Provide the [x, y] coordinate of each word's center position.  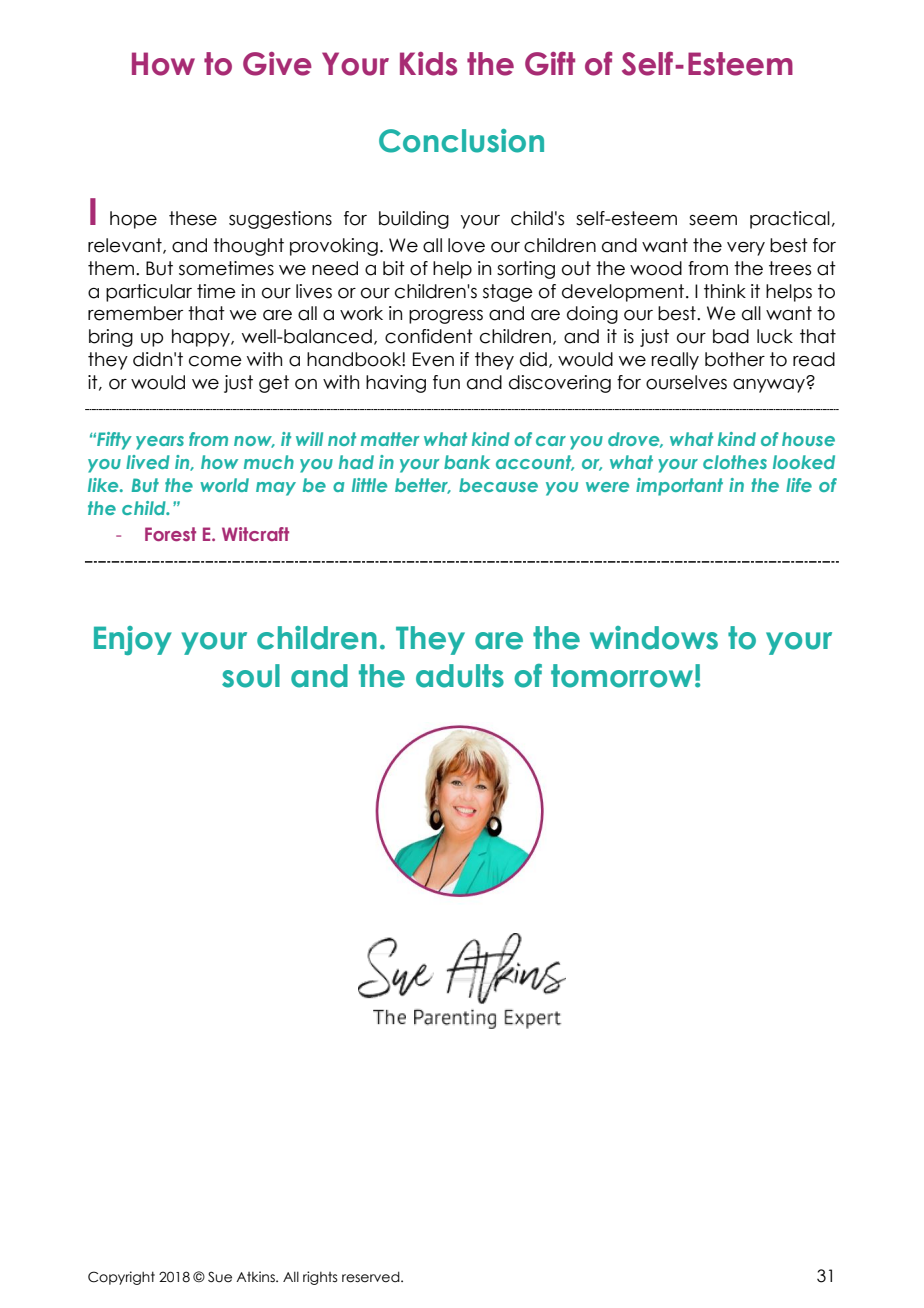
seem [713, 220]
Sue [220, 1277]
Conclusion [461, 141]
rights [320, 1278]
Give [277, 64]
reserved [372, 1277]
